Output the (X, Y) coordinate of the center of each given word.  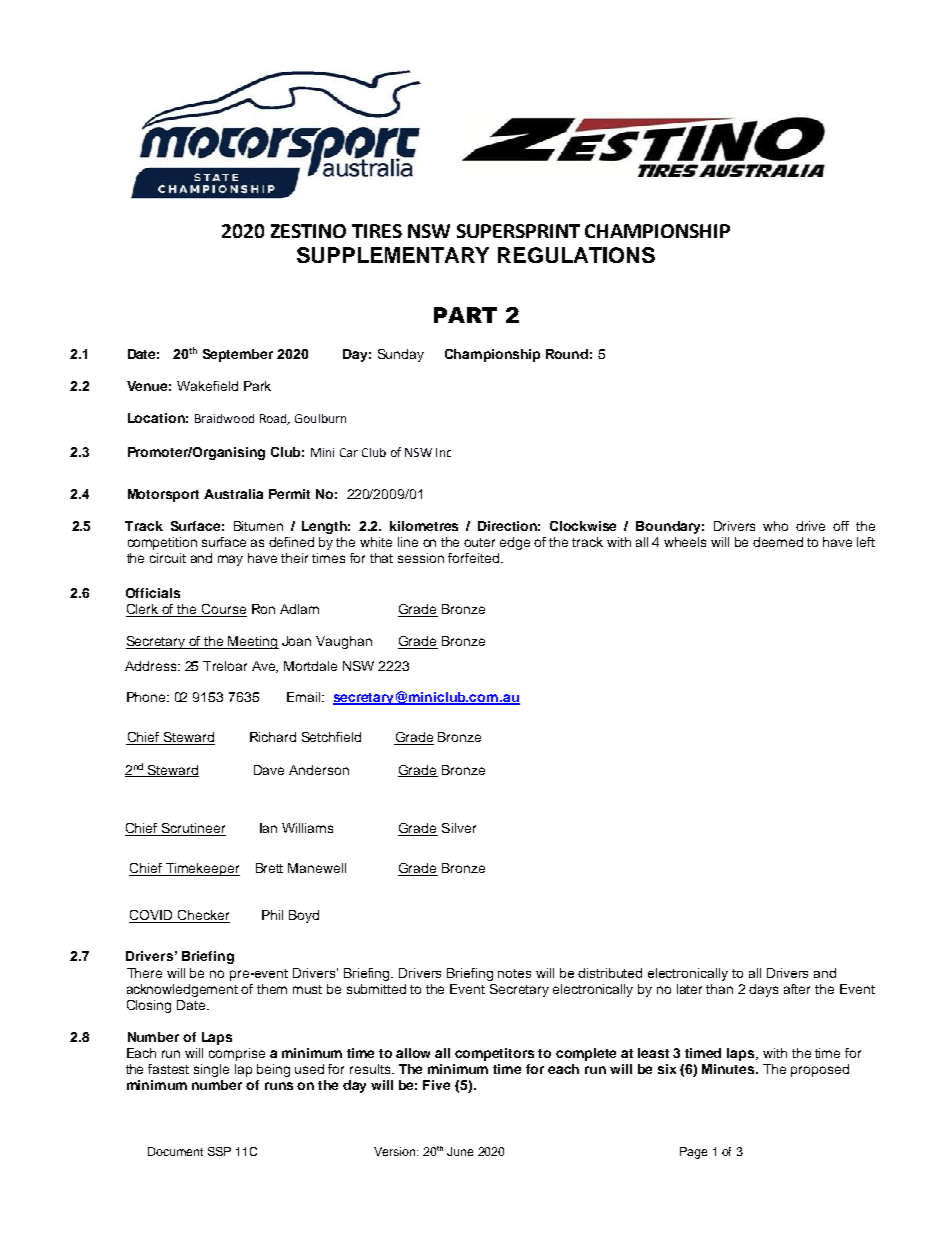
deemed (778, 542)
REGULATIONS (576, 255)
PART (465, 315)
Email (305, 697)
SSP (219, 1151)
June (460, 1151)
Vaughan (344, 642)
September (238, 355)
